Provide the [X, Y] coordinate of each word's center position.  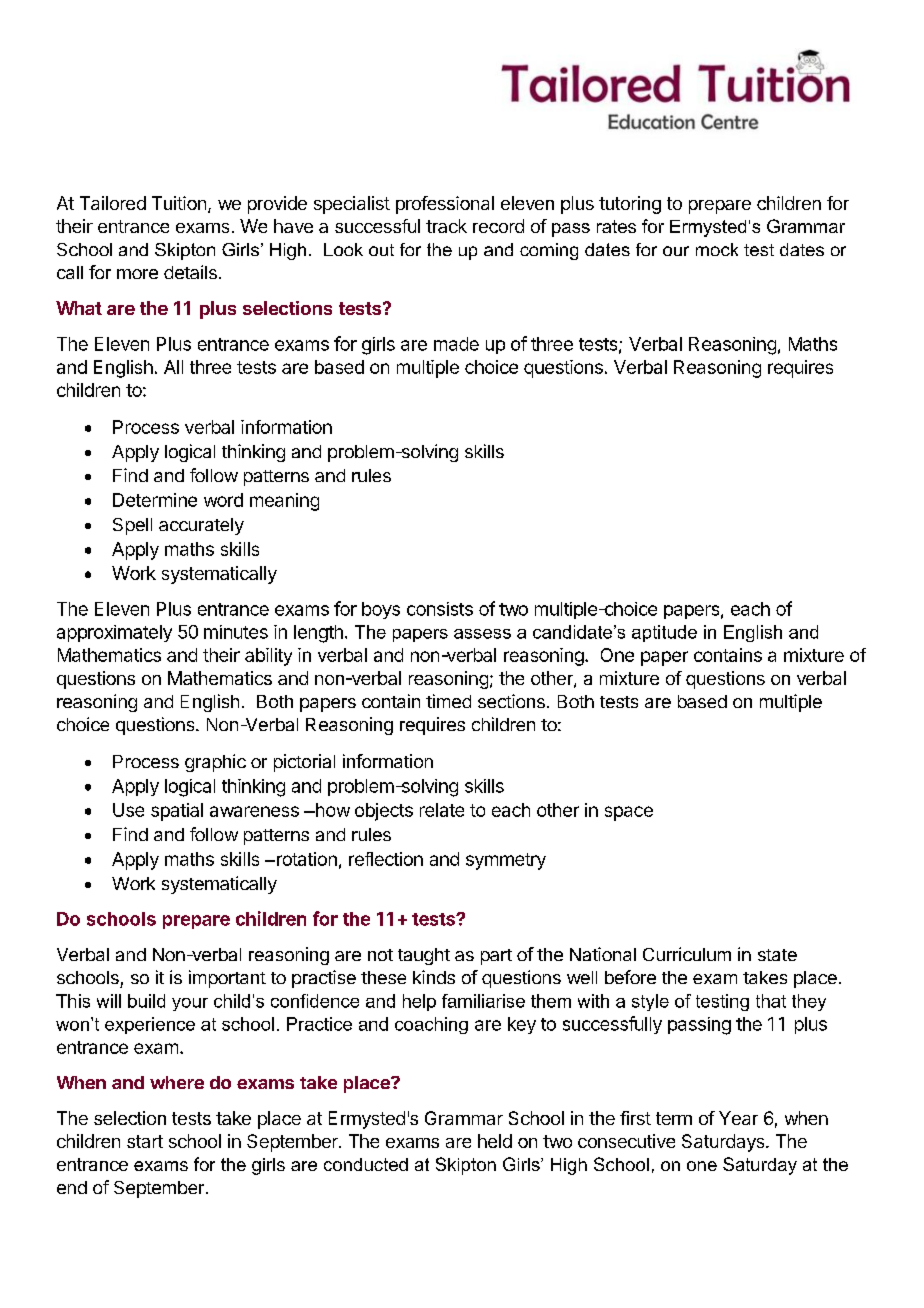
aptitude [664, 633]
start [145, 1141]
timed [448, 701]
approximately [114, 633]
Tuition [179, 203]
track [446, 226]
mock [717, 249]
